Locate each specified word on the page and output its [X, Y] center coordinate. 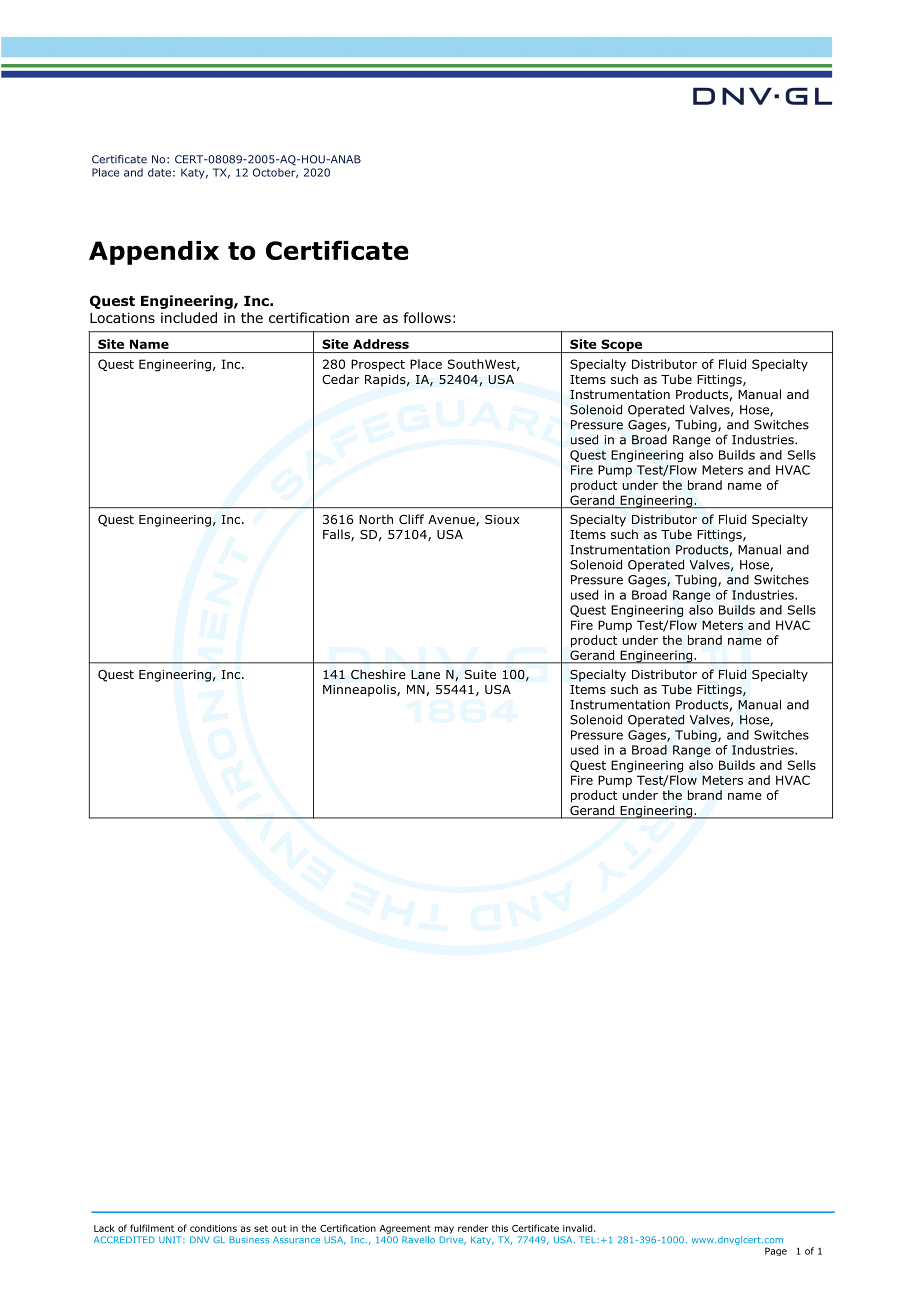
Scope [622, 346]
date [159, 172]
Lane [425, 674]
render [473, 1228]
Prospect [378, 365]
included [189, 317]
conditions [213, 1228]
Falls [337, 535]
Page [776, 1251]
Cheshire [378, 674]
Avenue [452, 520]
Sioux [502, 519]
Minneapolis [360, 690]
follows [427, 318]
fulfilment [152, 1228]
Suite [480, 674]
